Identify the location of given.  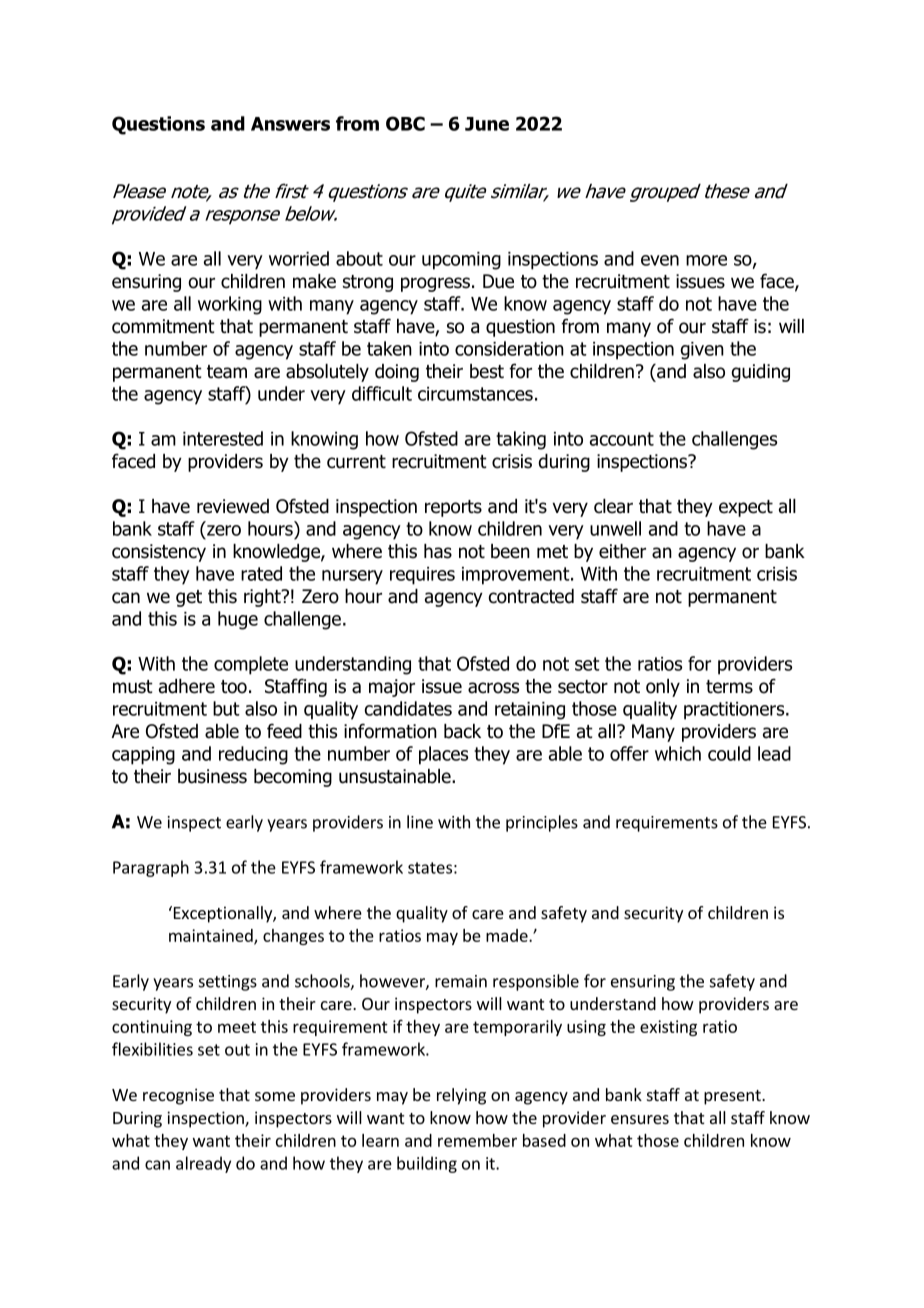
(702, 351).
